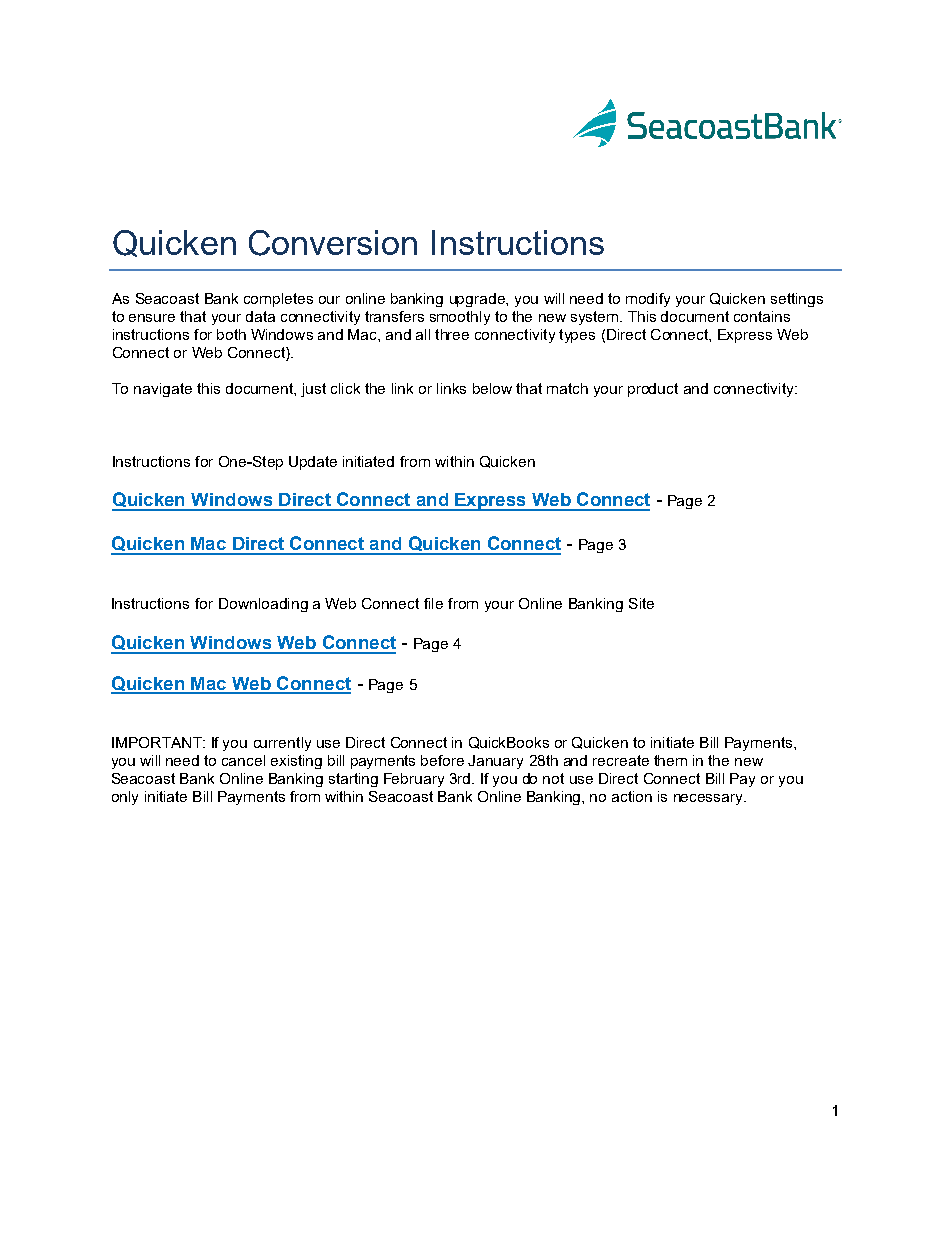  What do you see at coordinates (478, 300) in the page?
I see `upgrade` at bounding box center [478, 300].
